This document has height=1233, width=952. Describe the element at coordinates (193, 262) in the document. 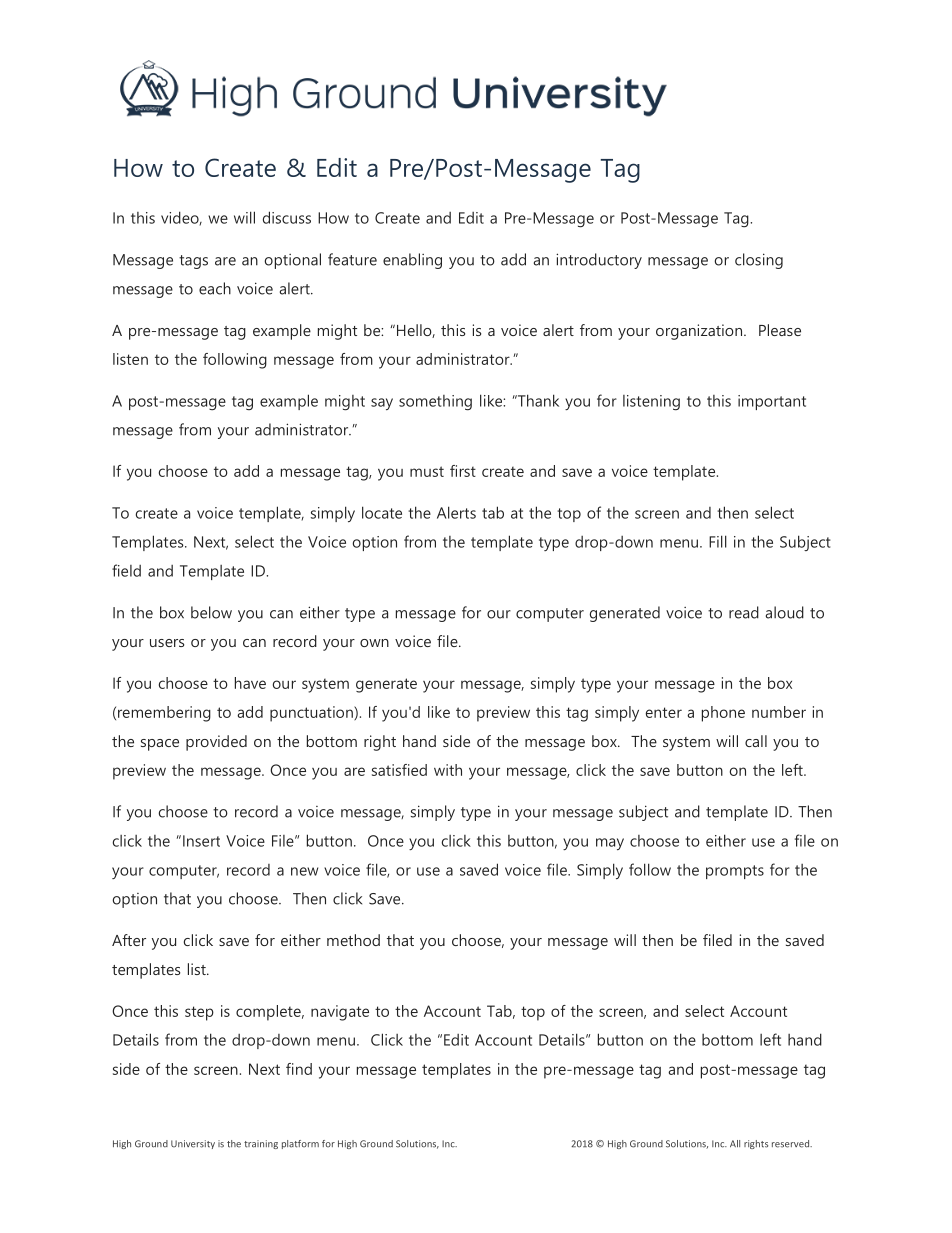

I see `tags` at that location.
